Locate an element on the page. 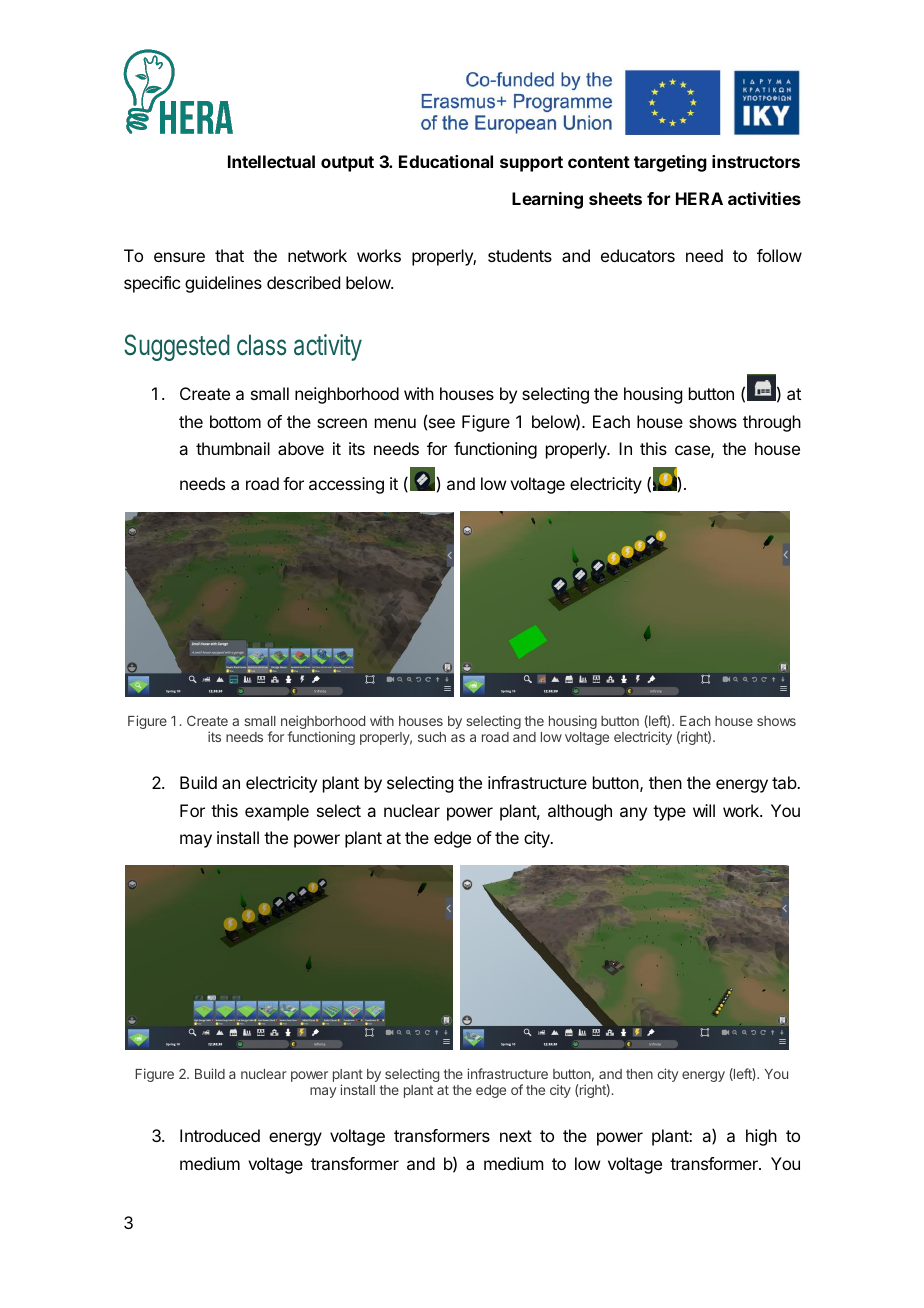 Image resolution: width=924 pixels, height=1308 pixels. next is located at coordinates (516, 1136).
